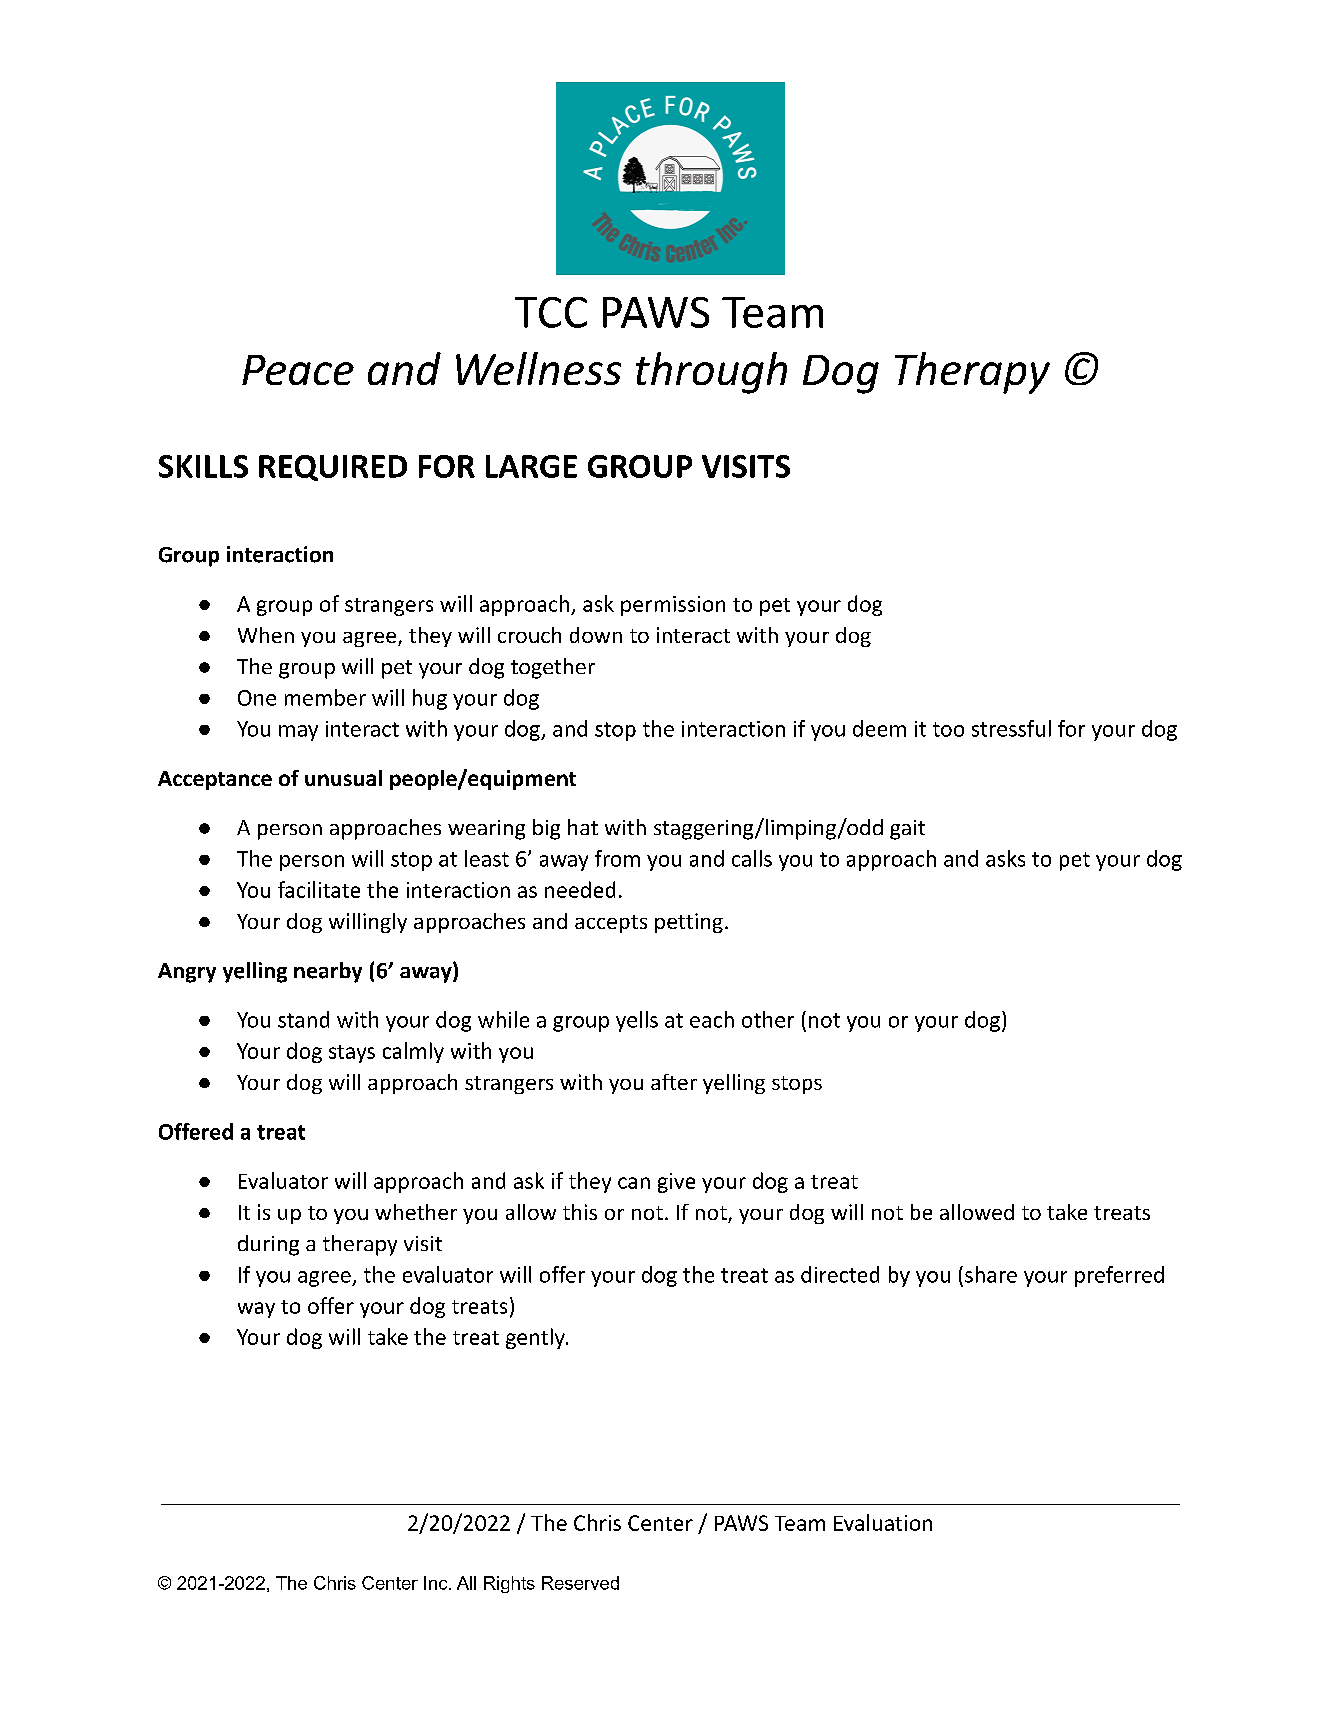 The height and width of the page is (1736, 1341). I want to click on Inc, so click(437, 1583).
